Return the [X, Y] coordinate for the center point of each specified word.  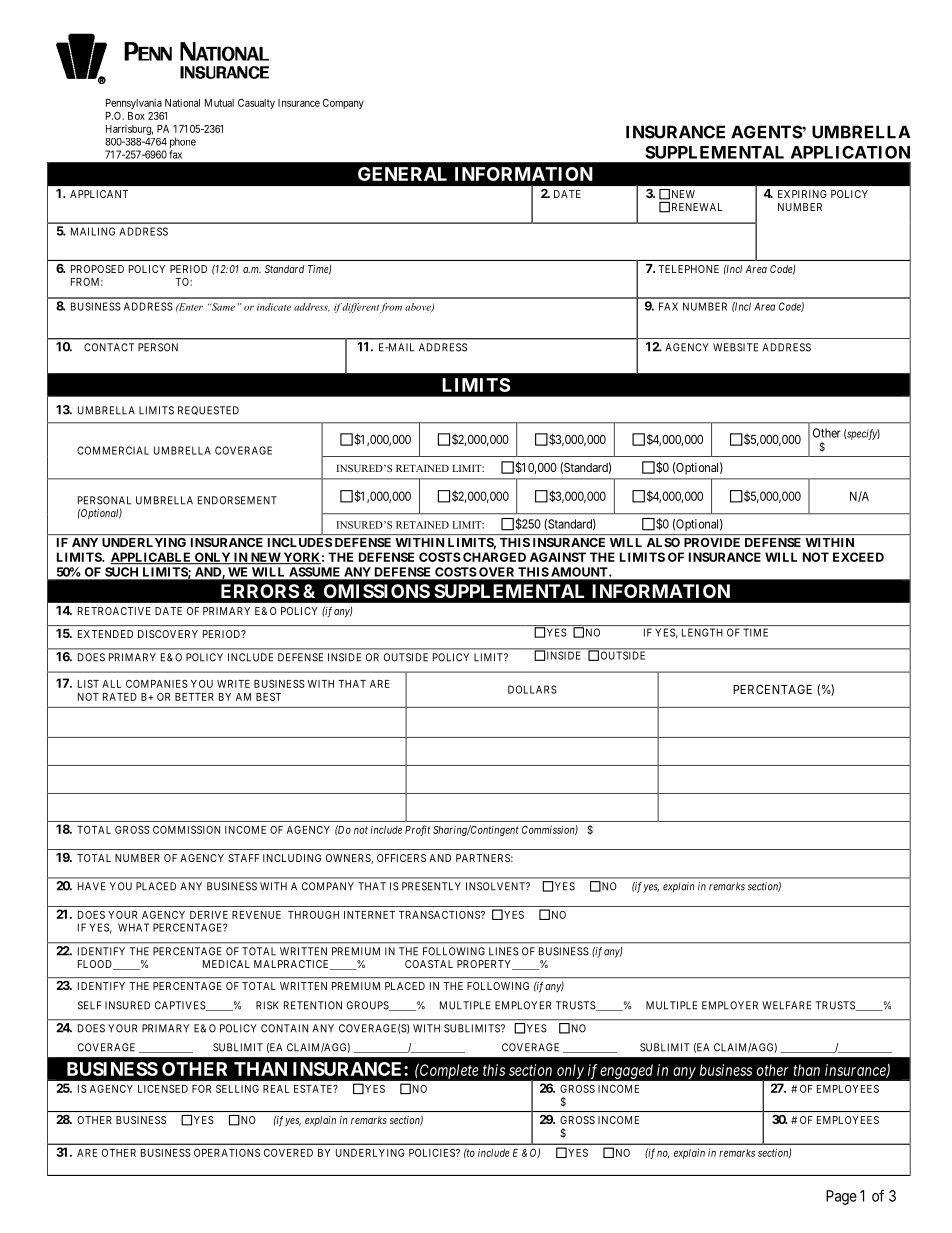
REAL [276, 1089]
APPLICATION [850, 152]
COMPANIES [157, 684]
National [182, 103]
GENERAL [402, 174]
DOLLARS [532, 689]
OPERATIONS [227, 1153]
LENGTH [702, 632]
